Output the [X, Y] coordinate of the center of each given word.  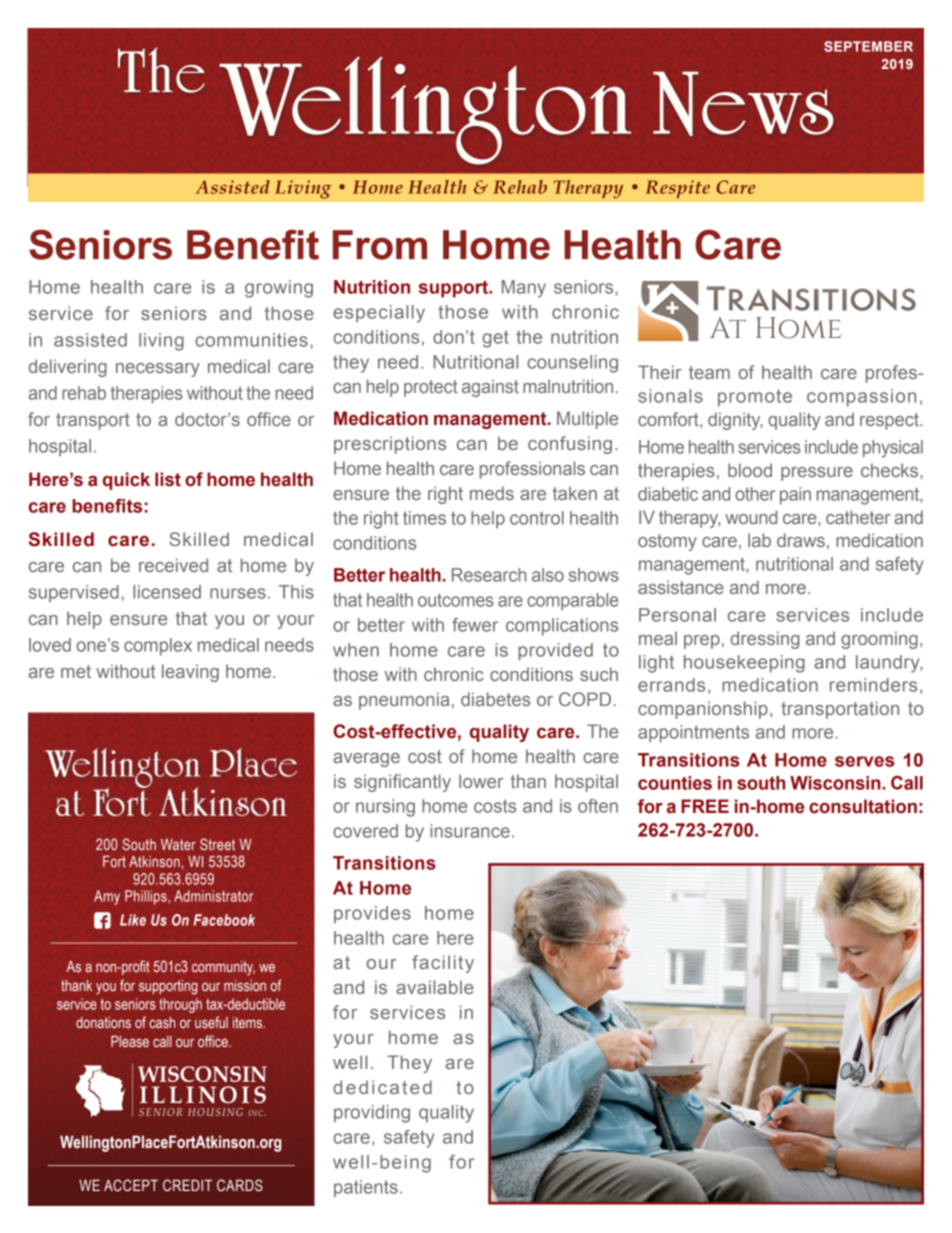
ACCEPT [131, 1185]
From [380, 245]
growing [279, 289]
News [743, 103]
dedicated [382, 1087]
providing [372, 1114]
